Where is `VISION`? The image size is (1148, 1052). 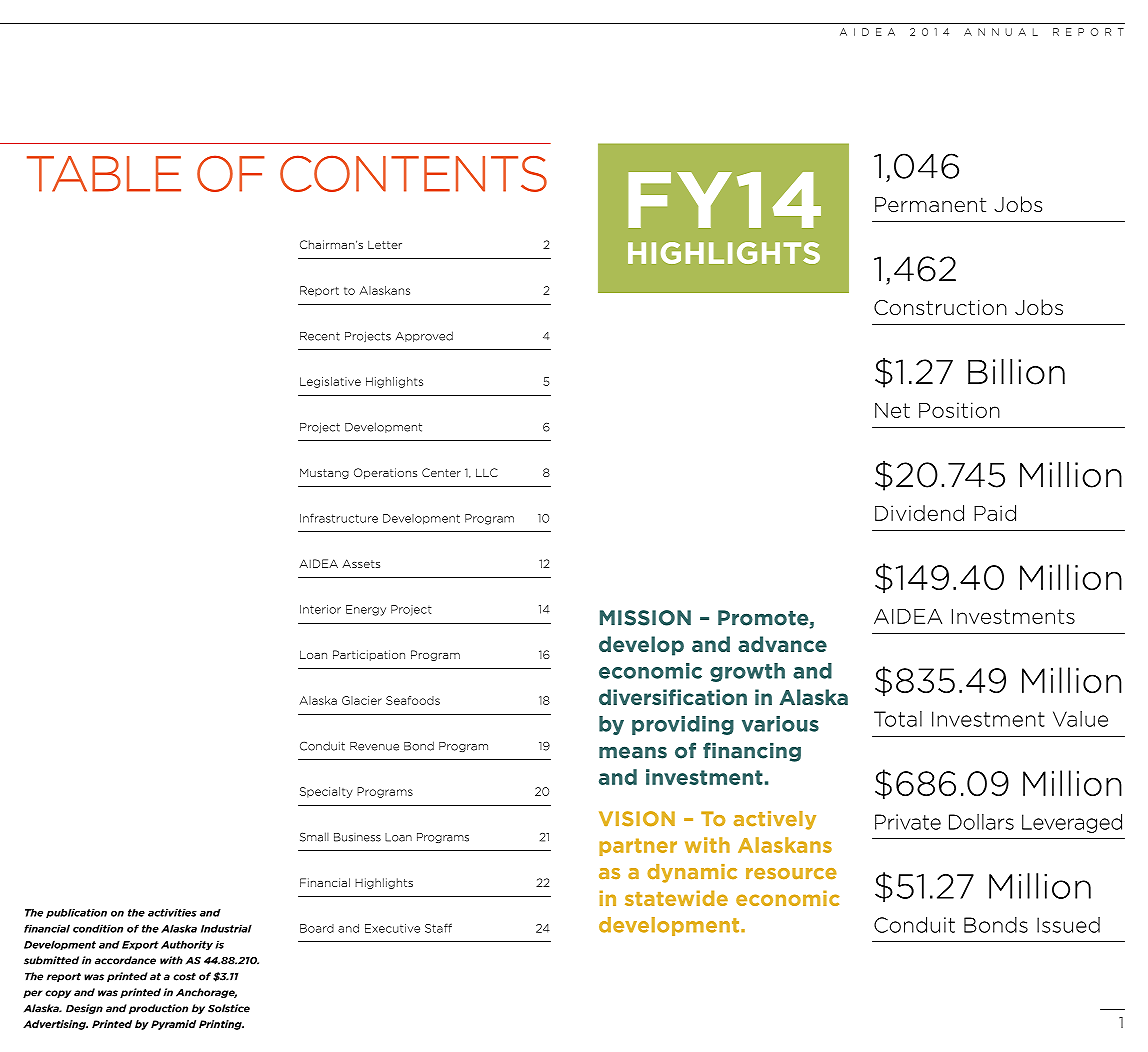
VISION is located at coordinates (637, 819).
